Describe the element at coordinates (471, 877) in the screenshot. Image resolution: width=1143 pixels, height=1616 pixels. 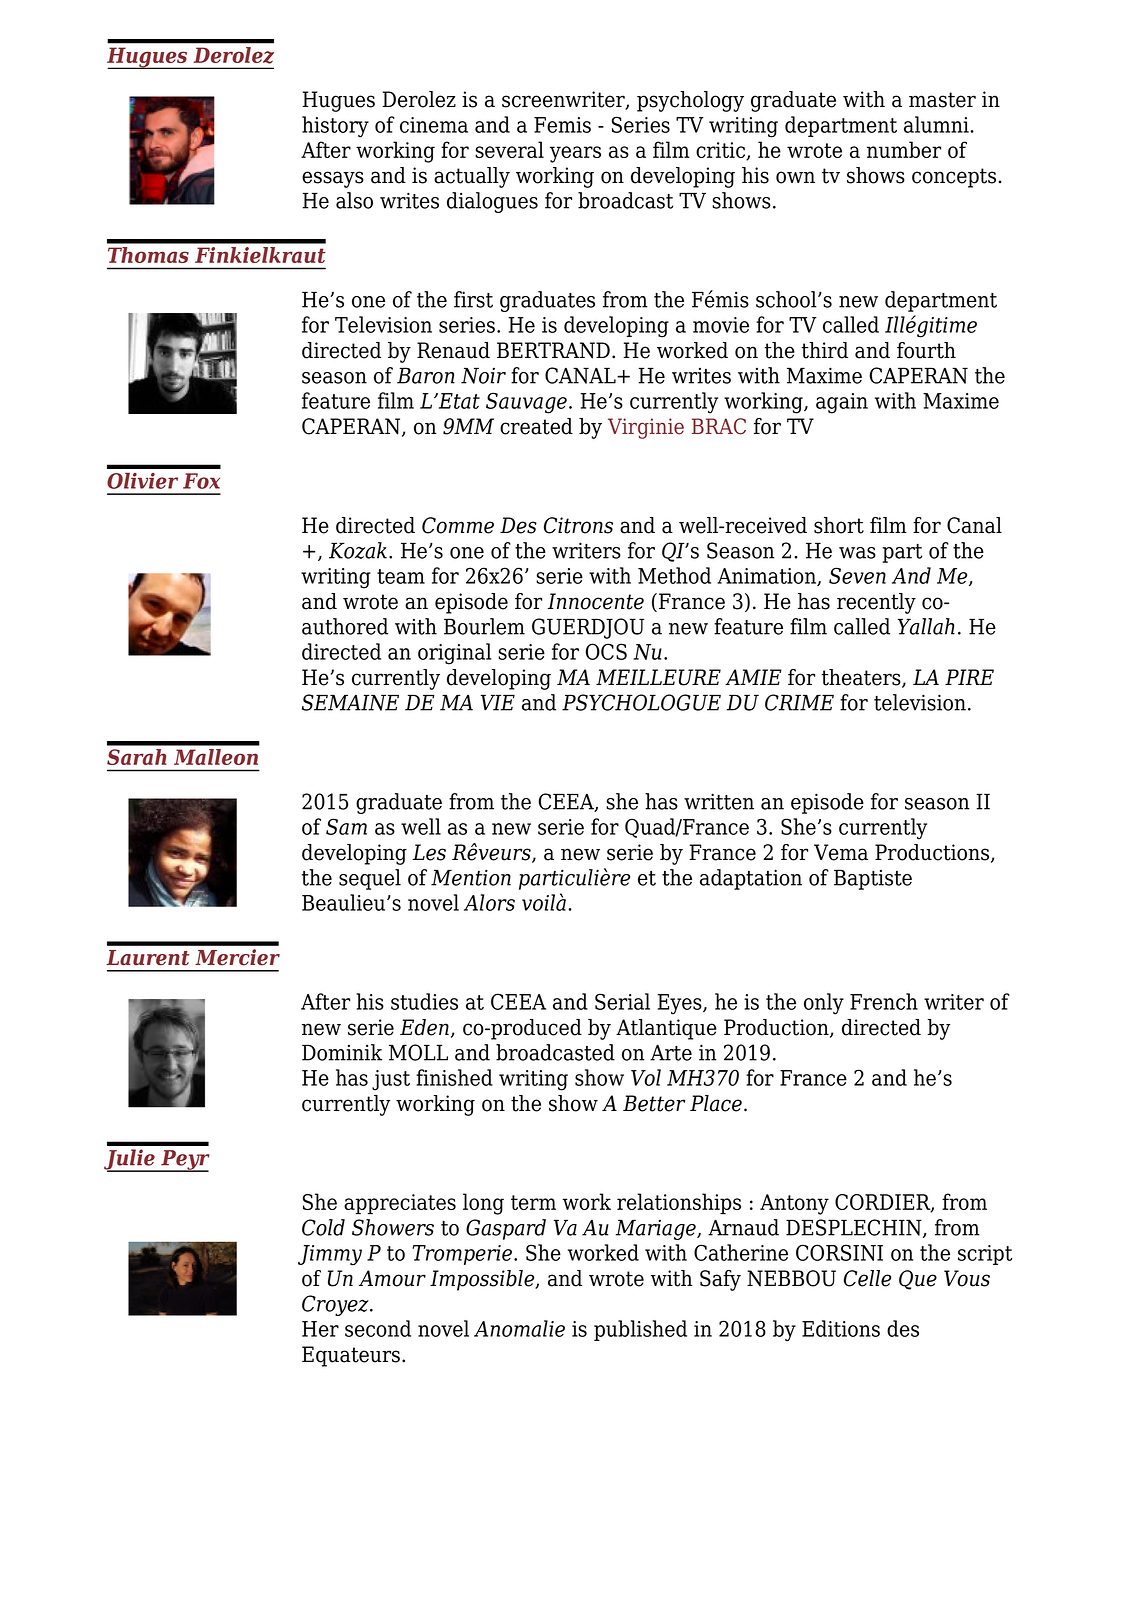
I see `Mention` at that location.
